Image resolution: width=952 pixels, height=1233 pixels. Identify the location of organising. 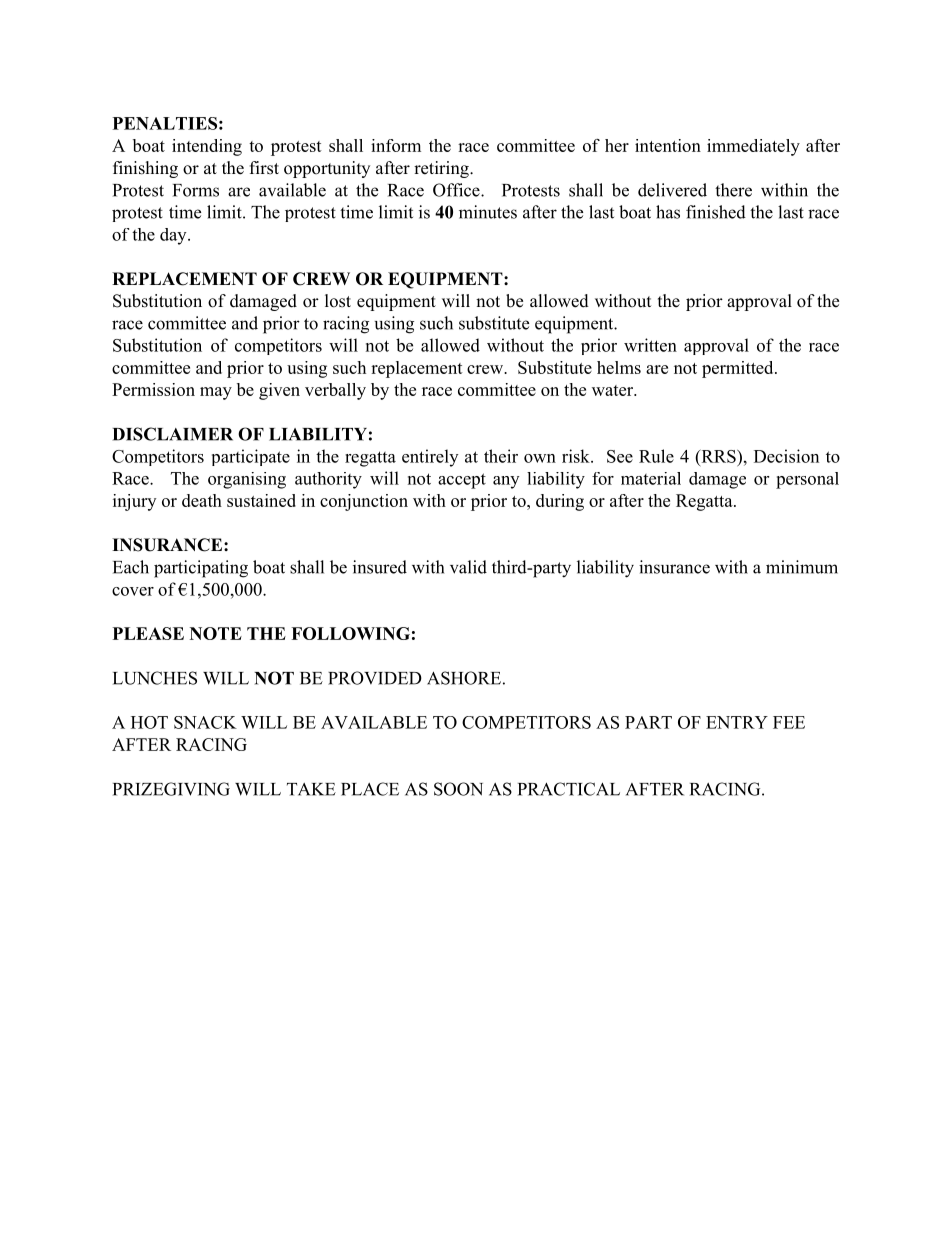
(247, 480).
